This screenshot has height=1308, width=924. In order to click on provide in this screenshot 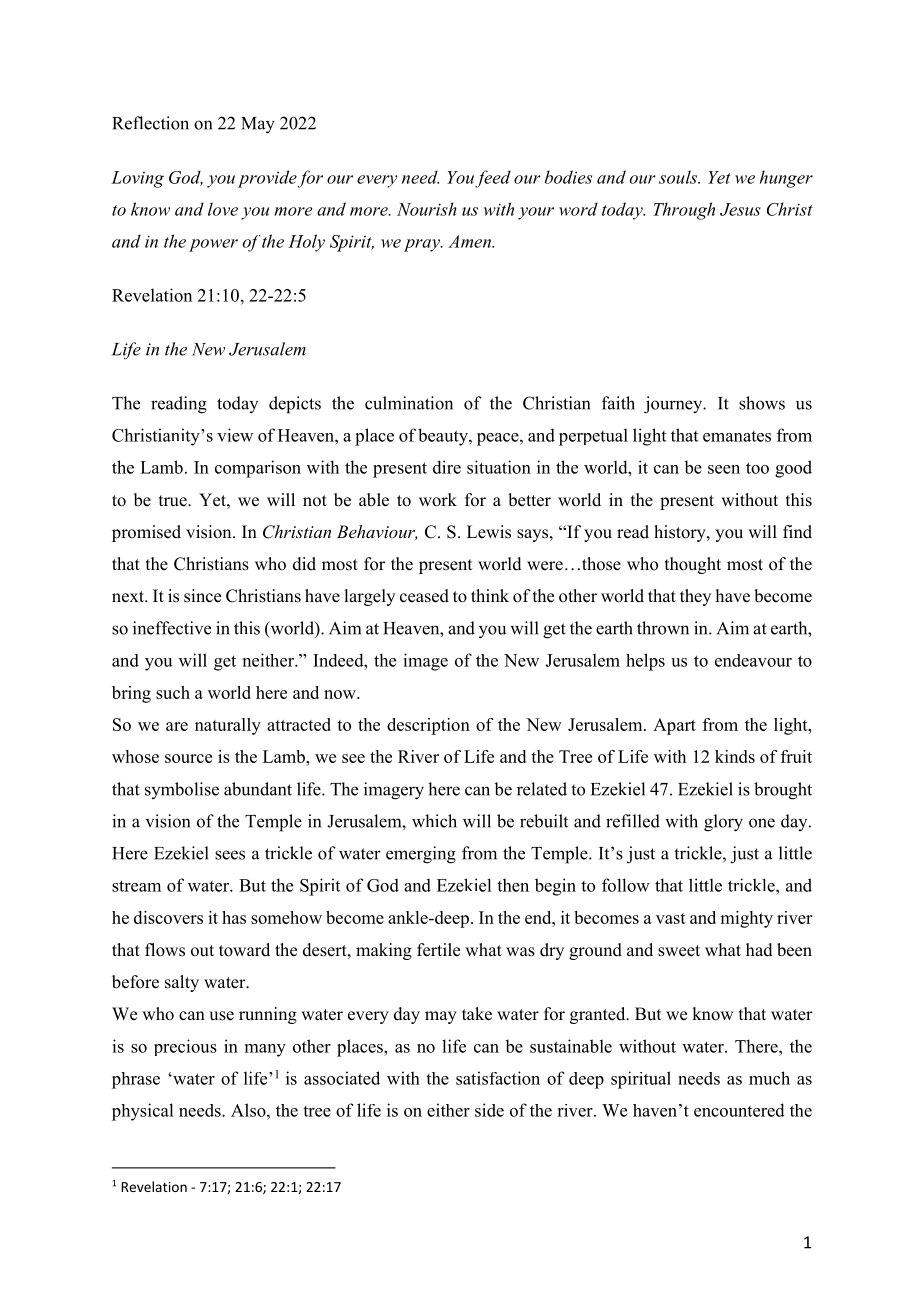, I will do `click(267, 179)`.
